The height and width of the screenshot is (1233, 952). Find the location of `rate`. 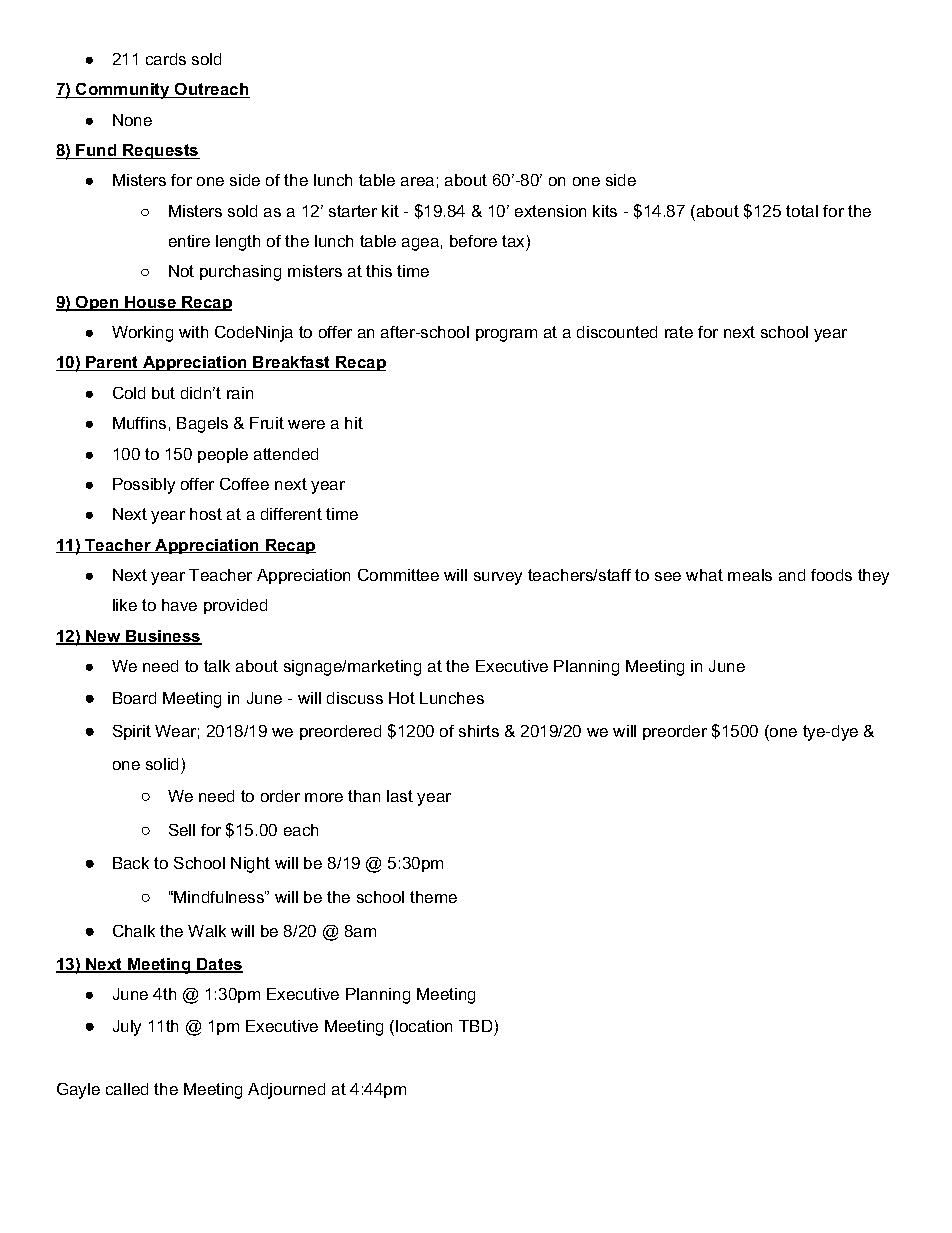

rate is located at coordinates (679, 332).
